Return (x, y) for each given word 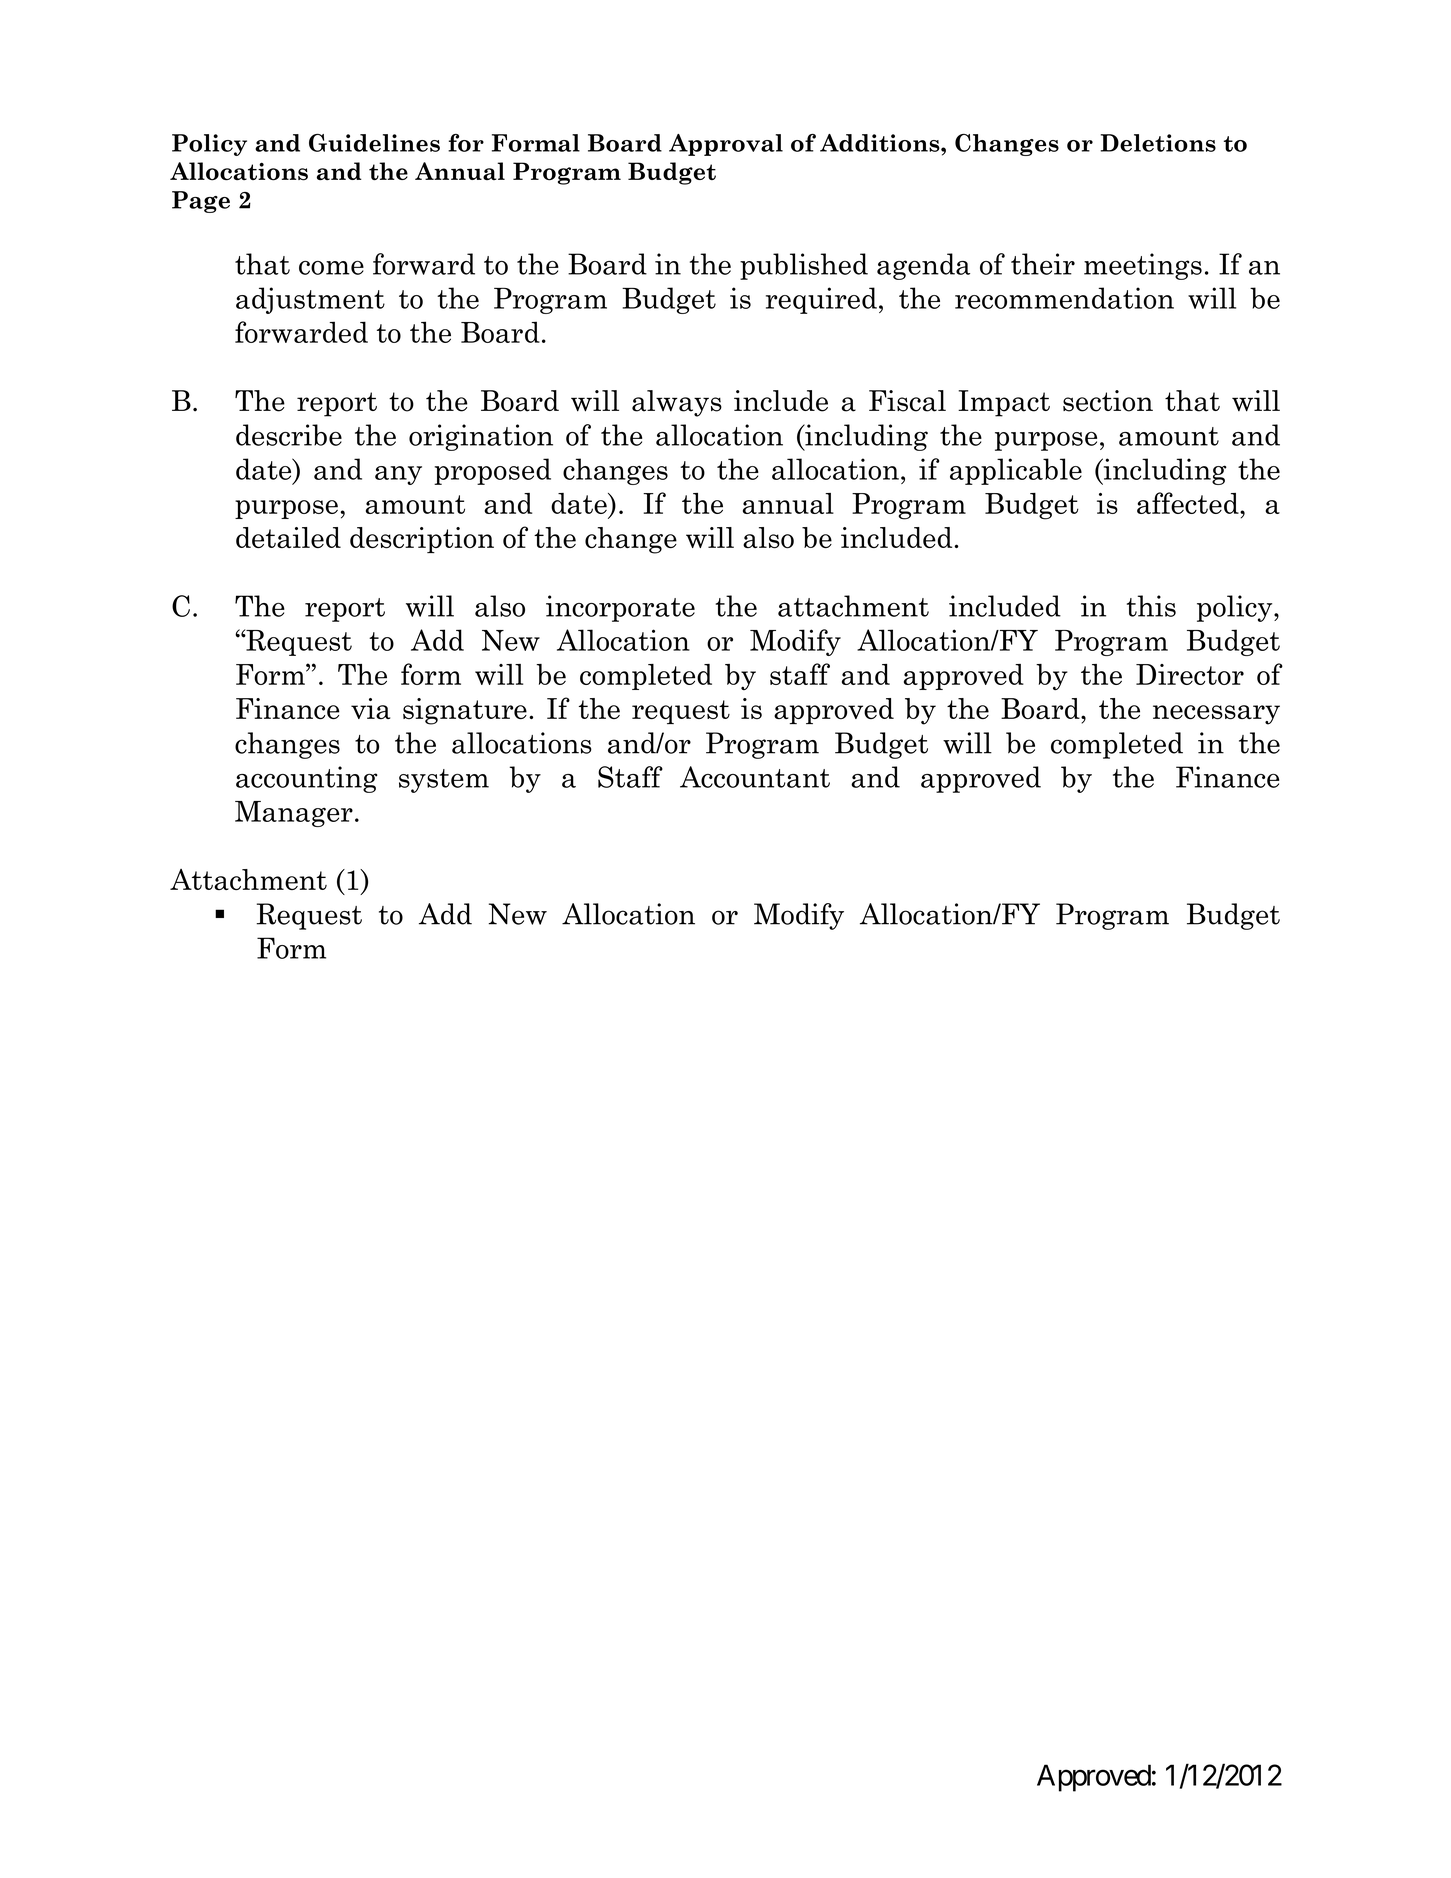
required (821, 300)
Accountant (755, 777)
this (1151, 606)
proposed (492, 471)
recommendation (1064, 298)
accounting (307, 779)
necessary (1216, 715)
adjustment (310, 300)
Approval (726, 145)
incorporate (620, 608)
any (398, 475)
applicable (1016, 471)
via (370, 708)
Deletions (1158, 143)
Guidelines (374, 143)
